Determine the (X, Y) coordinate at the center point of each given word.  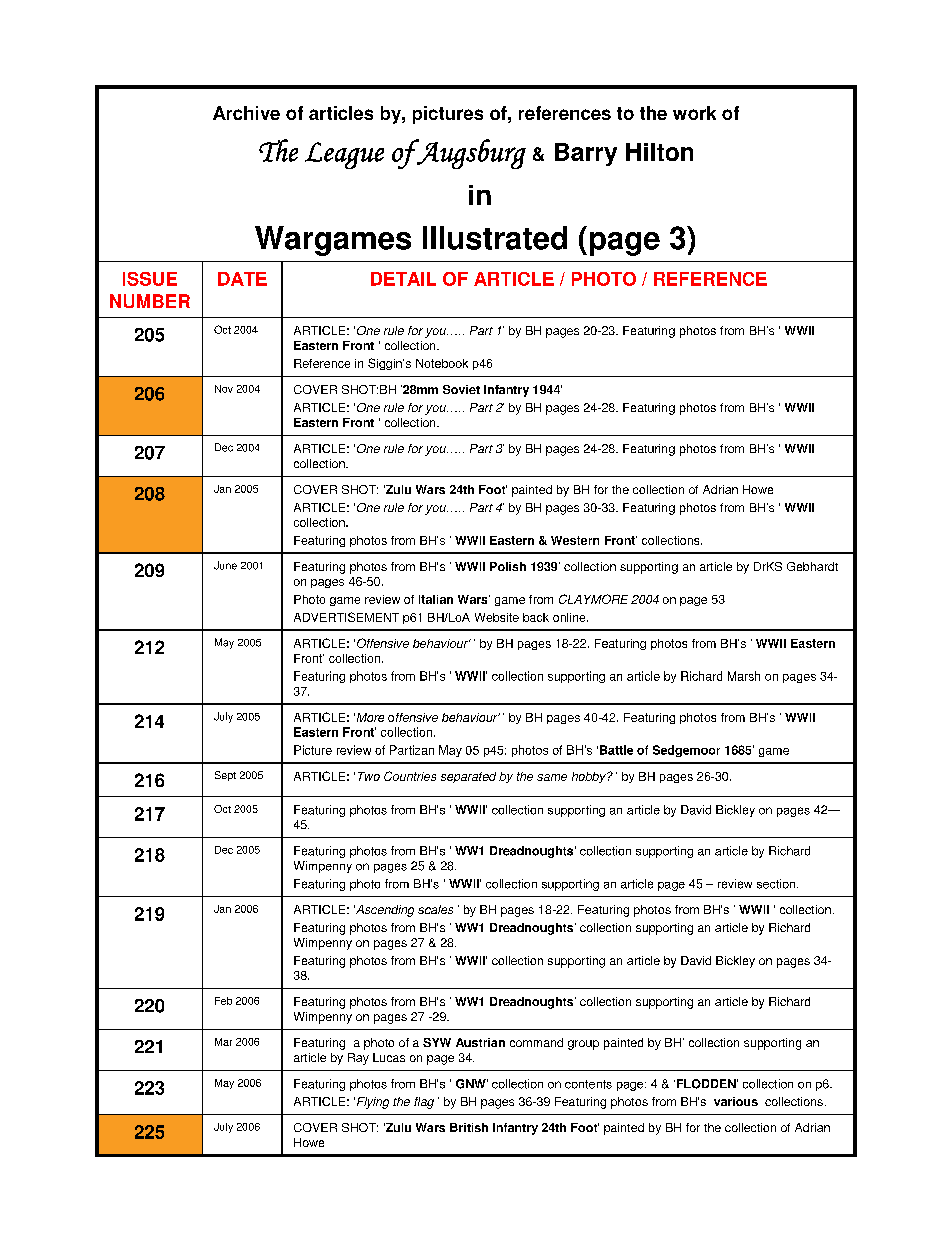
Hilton (659, 152)
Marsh (744, 676)
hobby (590, 777)
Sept (225, 776)
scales (435, 909)
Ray (358, 1059)
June (225, 565)
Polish (508, 566)
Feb (223, 1001)
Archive (246, 113)
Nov (224, 389)
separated (468, 777)
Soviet (461, 389)
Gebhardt (812, 566)
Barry (586, 154)
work (694, 113)
